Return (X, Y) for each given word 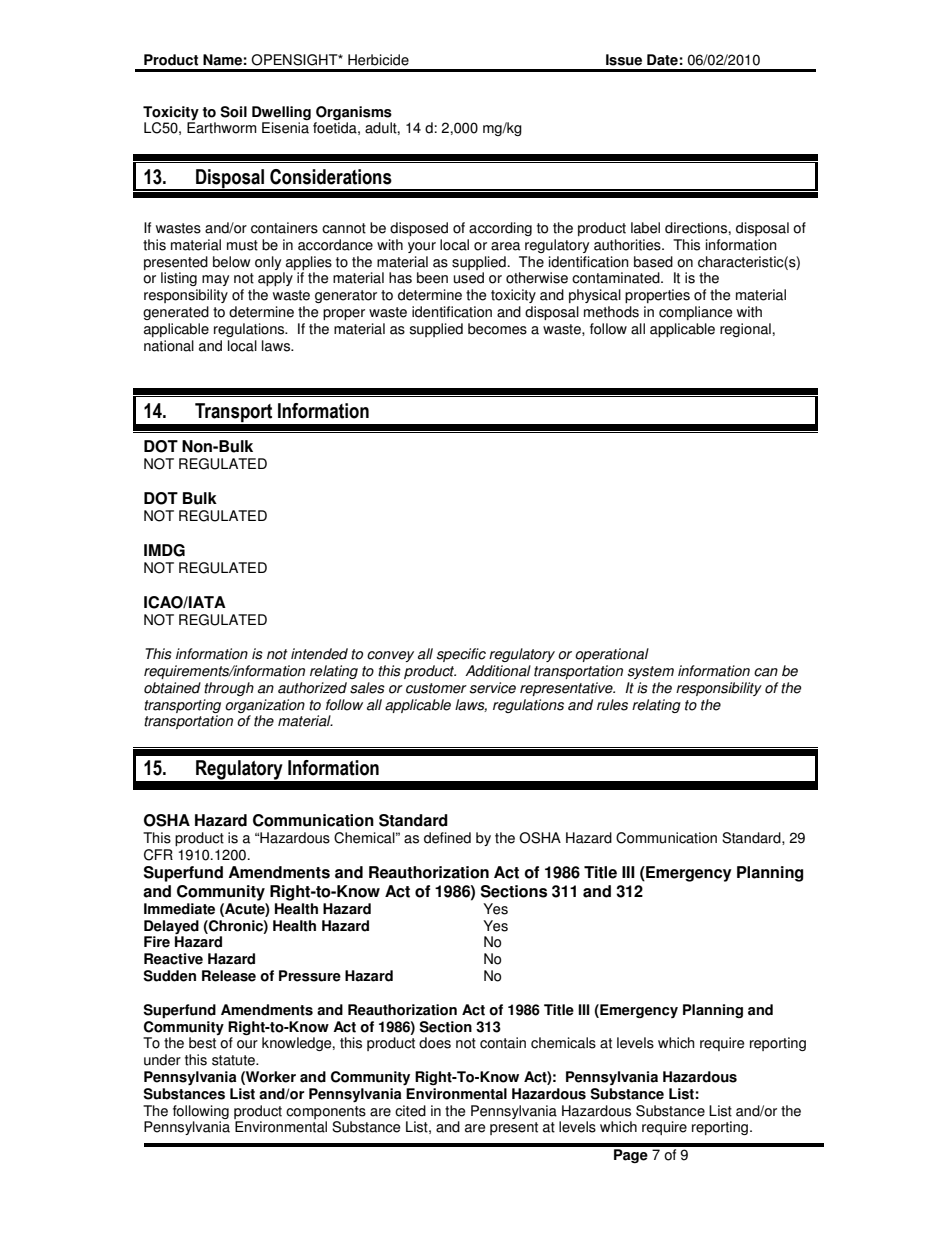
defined (447, 838)
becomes (497, 329)
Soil (233, 112)
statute (234, 1060)
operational (612, 655)
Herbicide (378, 60)
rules (612, 705)
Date (662, 60)
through (229, 689)
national (169, 346)
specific (461, 655)
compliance (695, 313)
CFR (158, 855)
